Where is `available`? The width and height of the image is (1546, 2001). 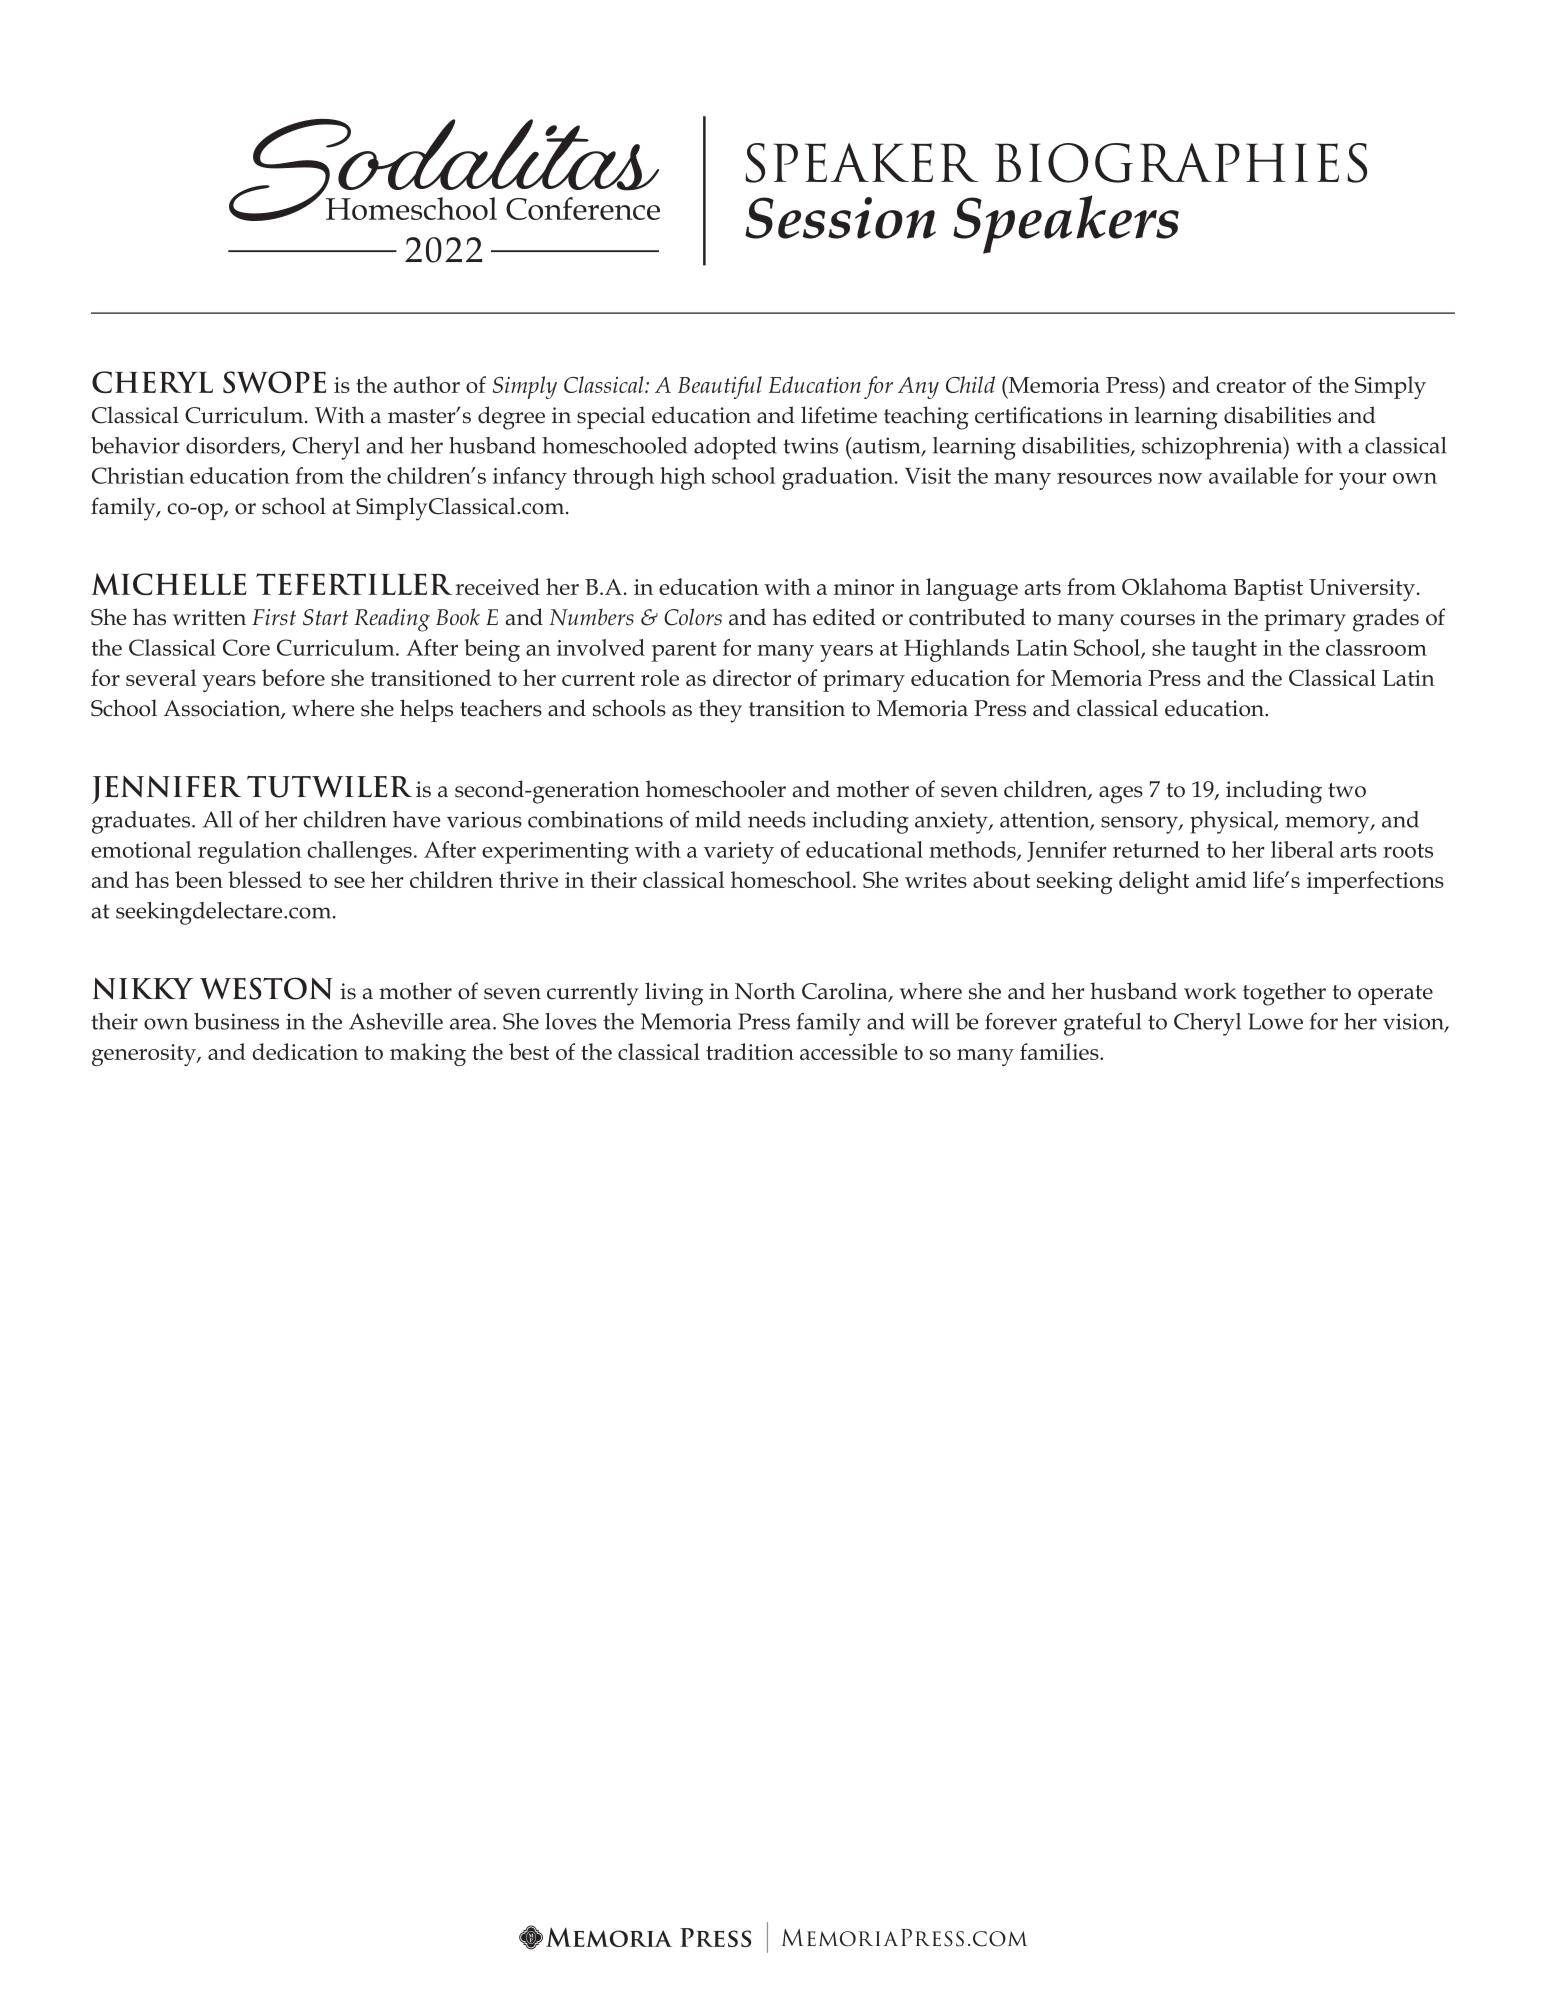 available is located at coordinates (1253, 475).
